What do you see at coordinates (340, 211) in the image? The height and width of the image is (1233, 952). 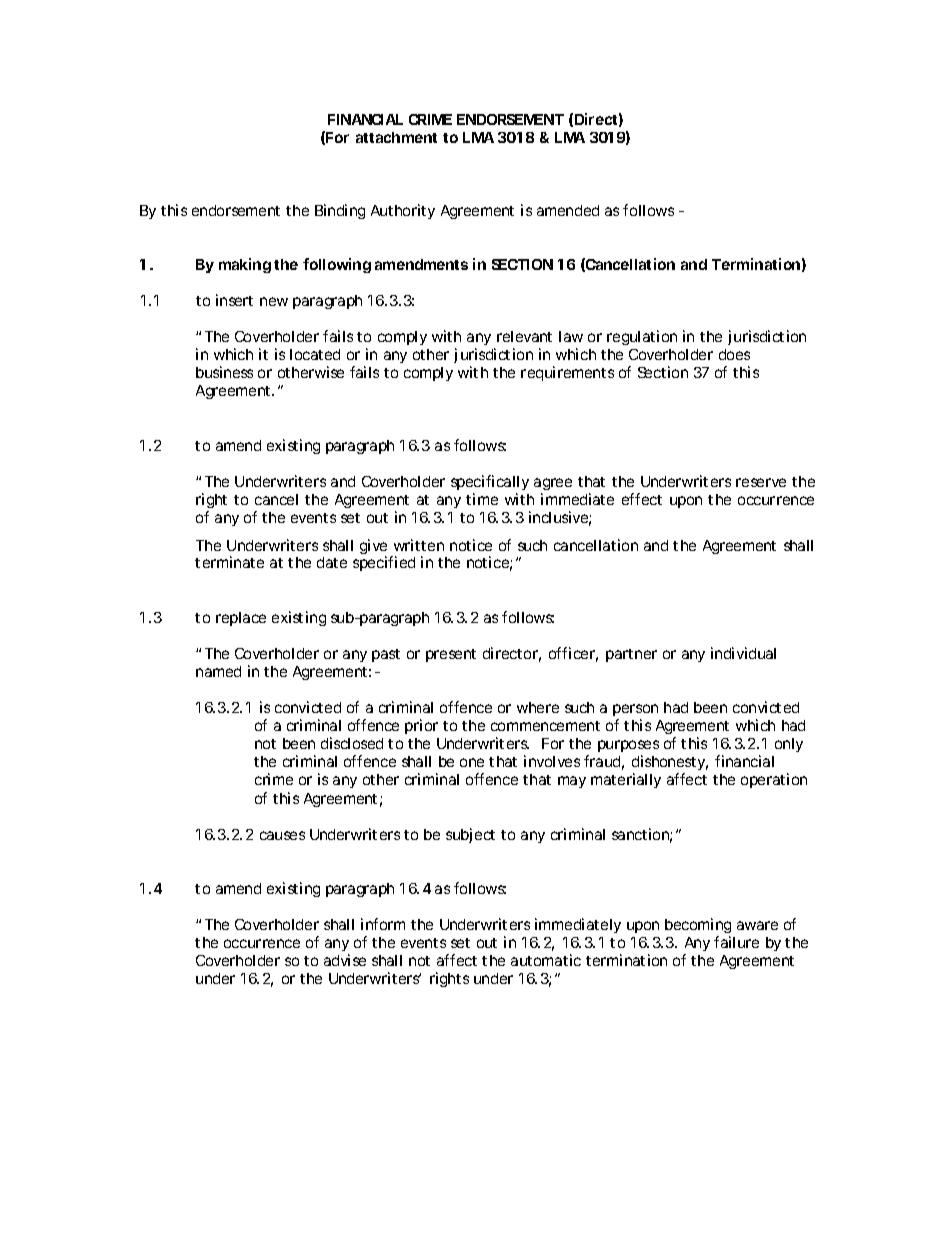 I see `Binding` at bounding box center [340, 211].
